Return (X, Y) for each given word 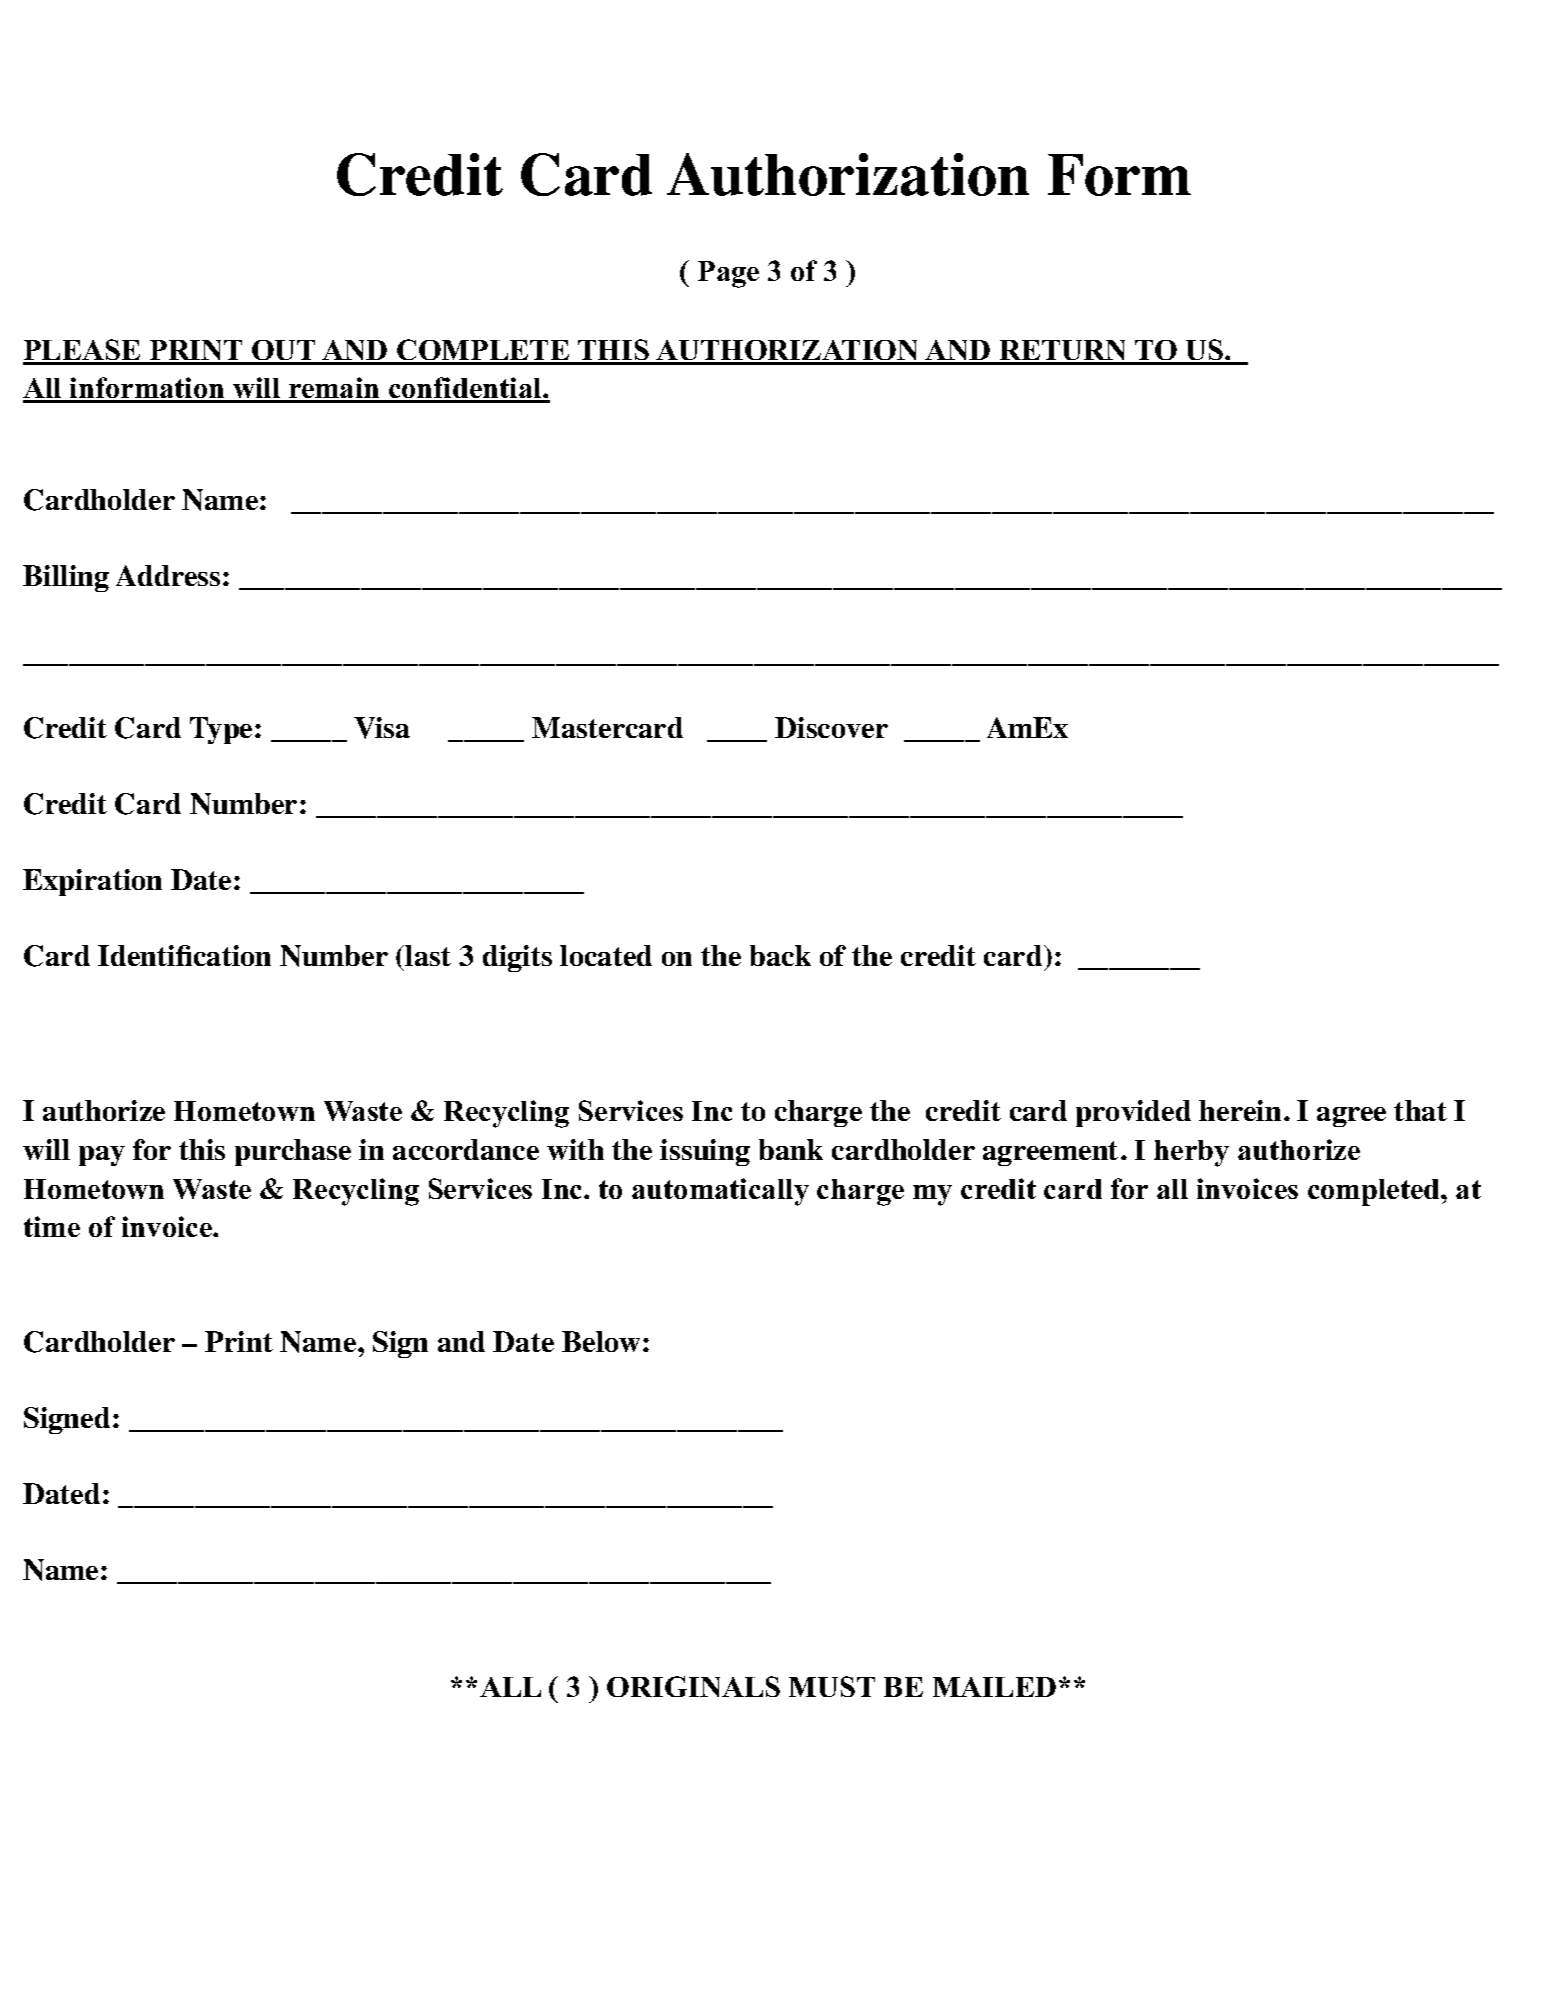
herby (1191, 1153)
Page (728, 274)
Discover (831, 727)
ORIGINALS (693, 1686)
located (606, 955)
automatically (720, 1192)
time (52, 1226)
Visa (382, 728)
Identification (184, 955)
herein (1240, 1110)
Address (168, 575)
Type (221, 730)
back (780, 955)
